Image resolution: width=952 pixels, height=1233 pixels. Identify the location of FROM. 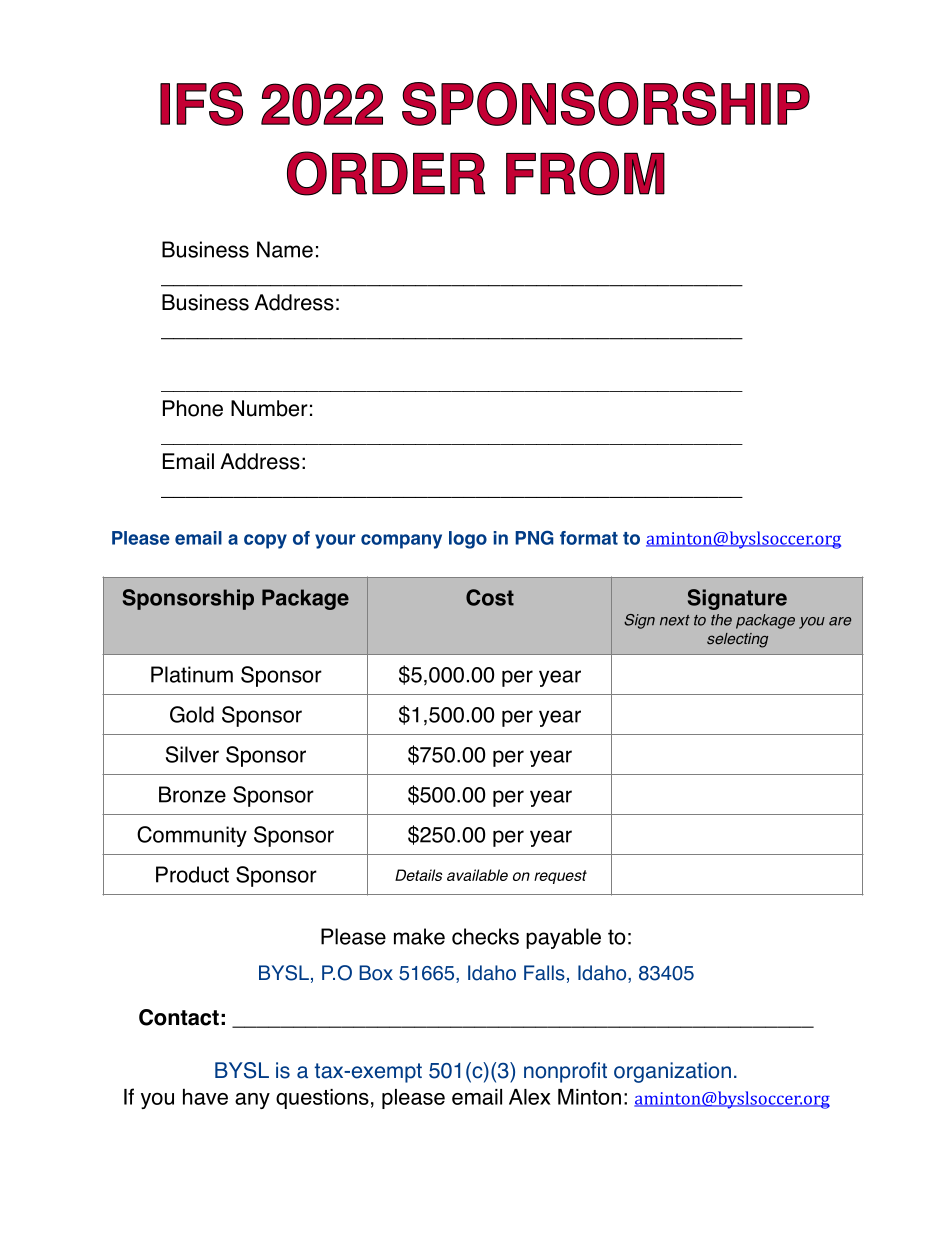
(585, 173).
